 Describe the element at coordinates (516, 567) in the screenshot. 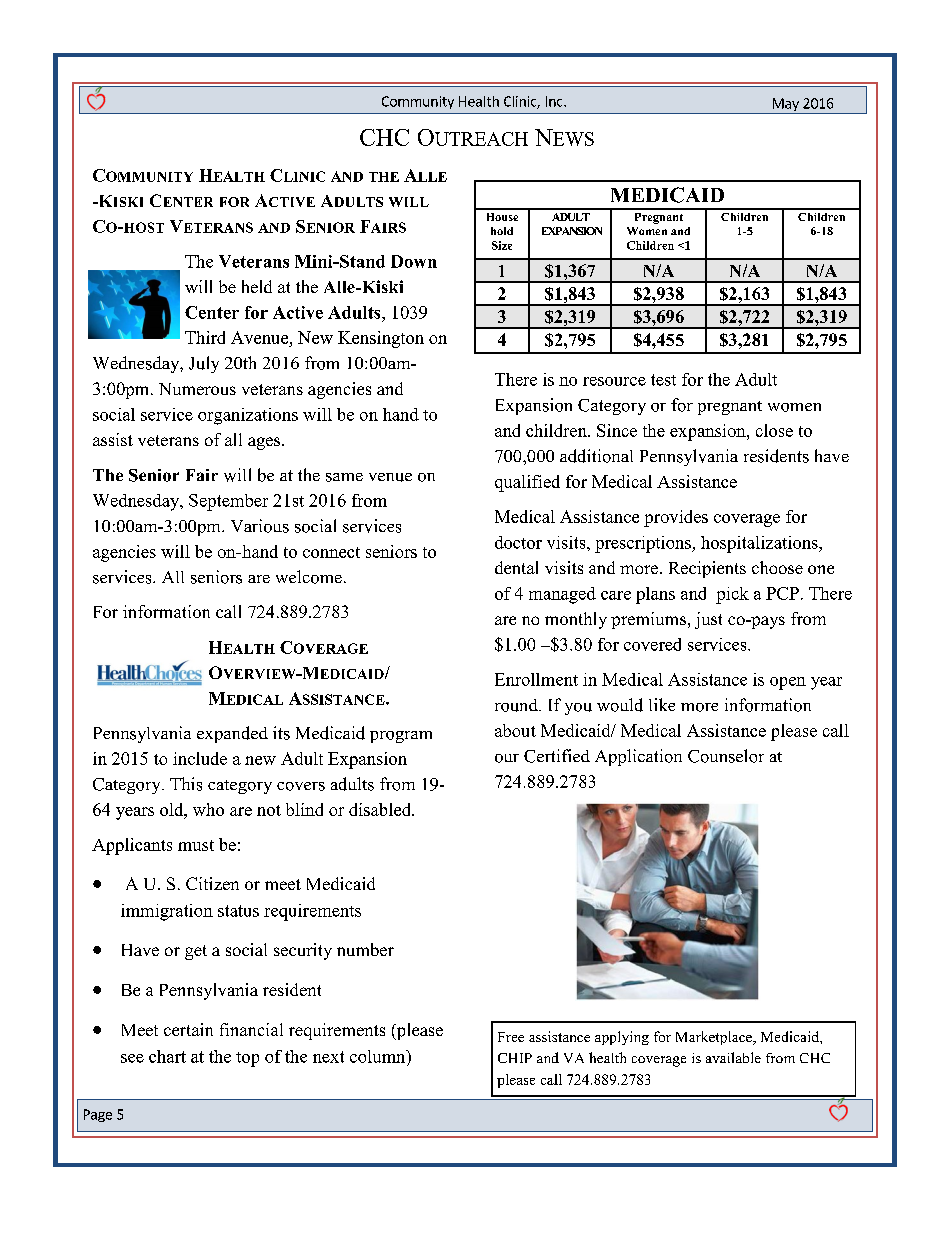

I see `dental` at that location.
